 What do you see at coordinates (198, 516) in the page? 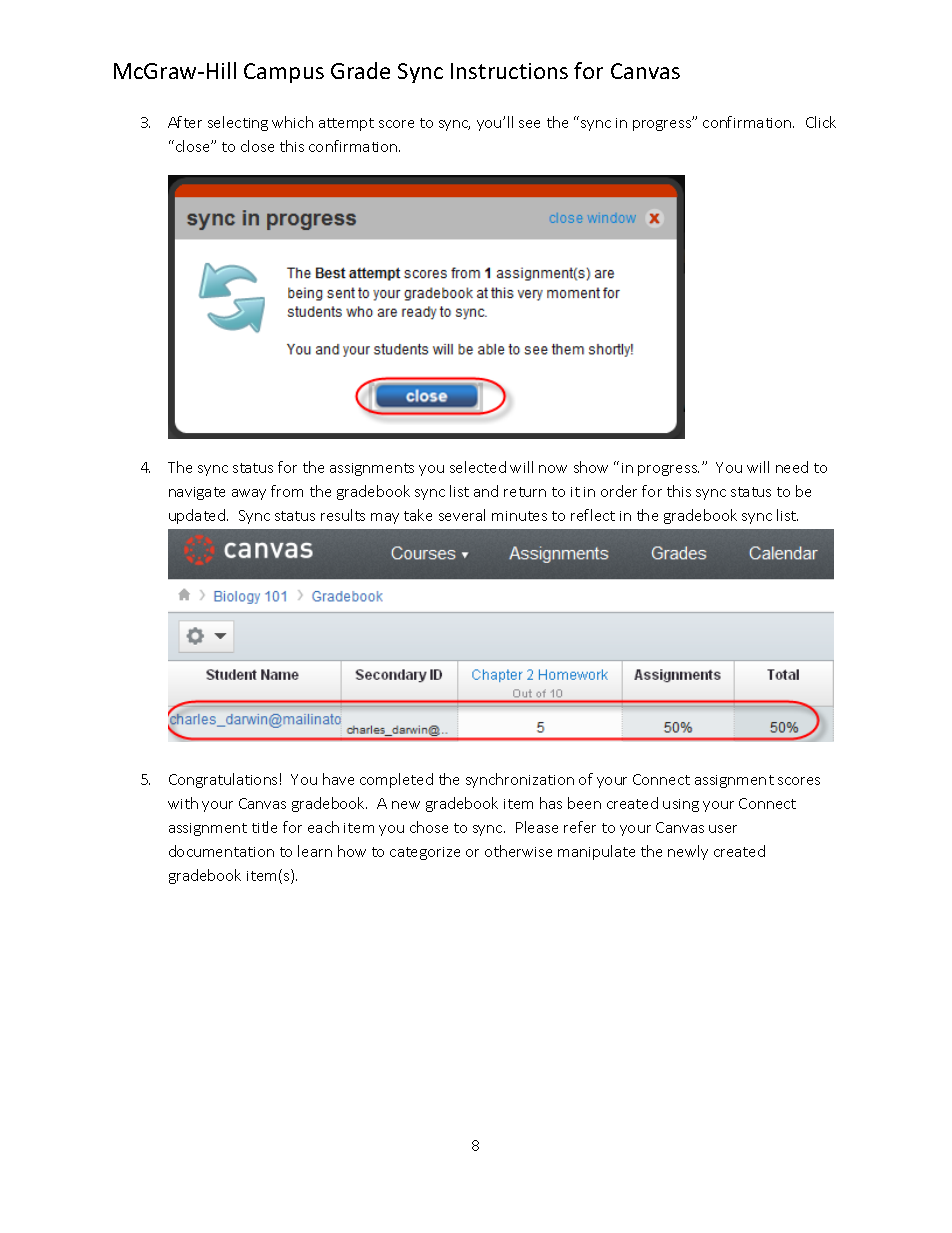
I see `updated` at bounding box center [198, 516].
